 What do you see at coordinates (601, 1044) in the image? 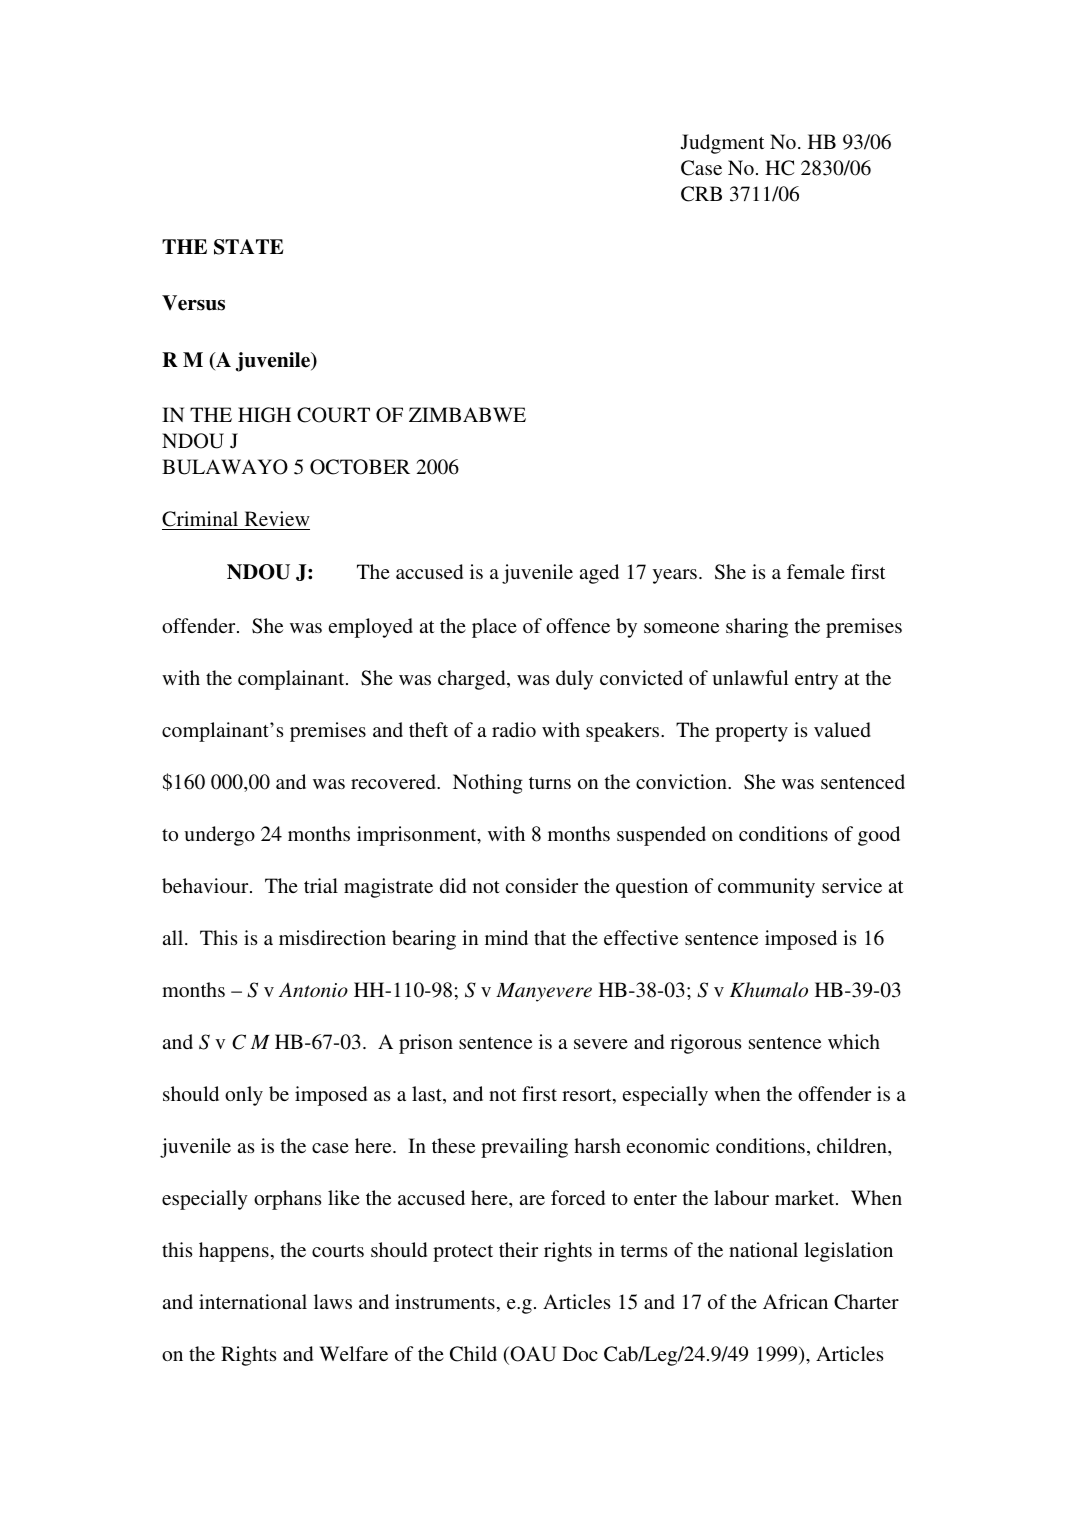
I see `severe` at bounding box center [601, 1044].
